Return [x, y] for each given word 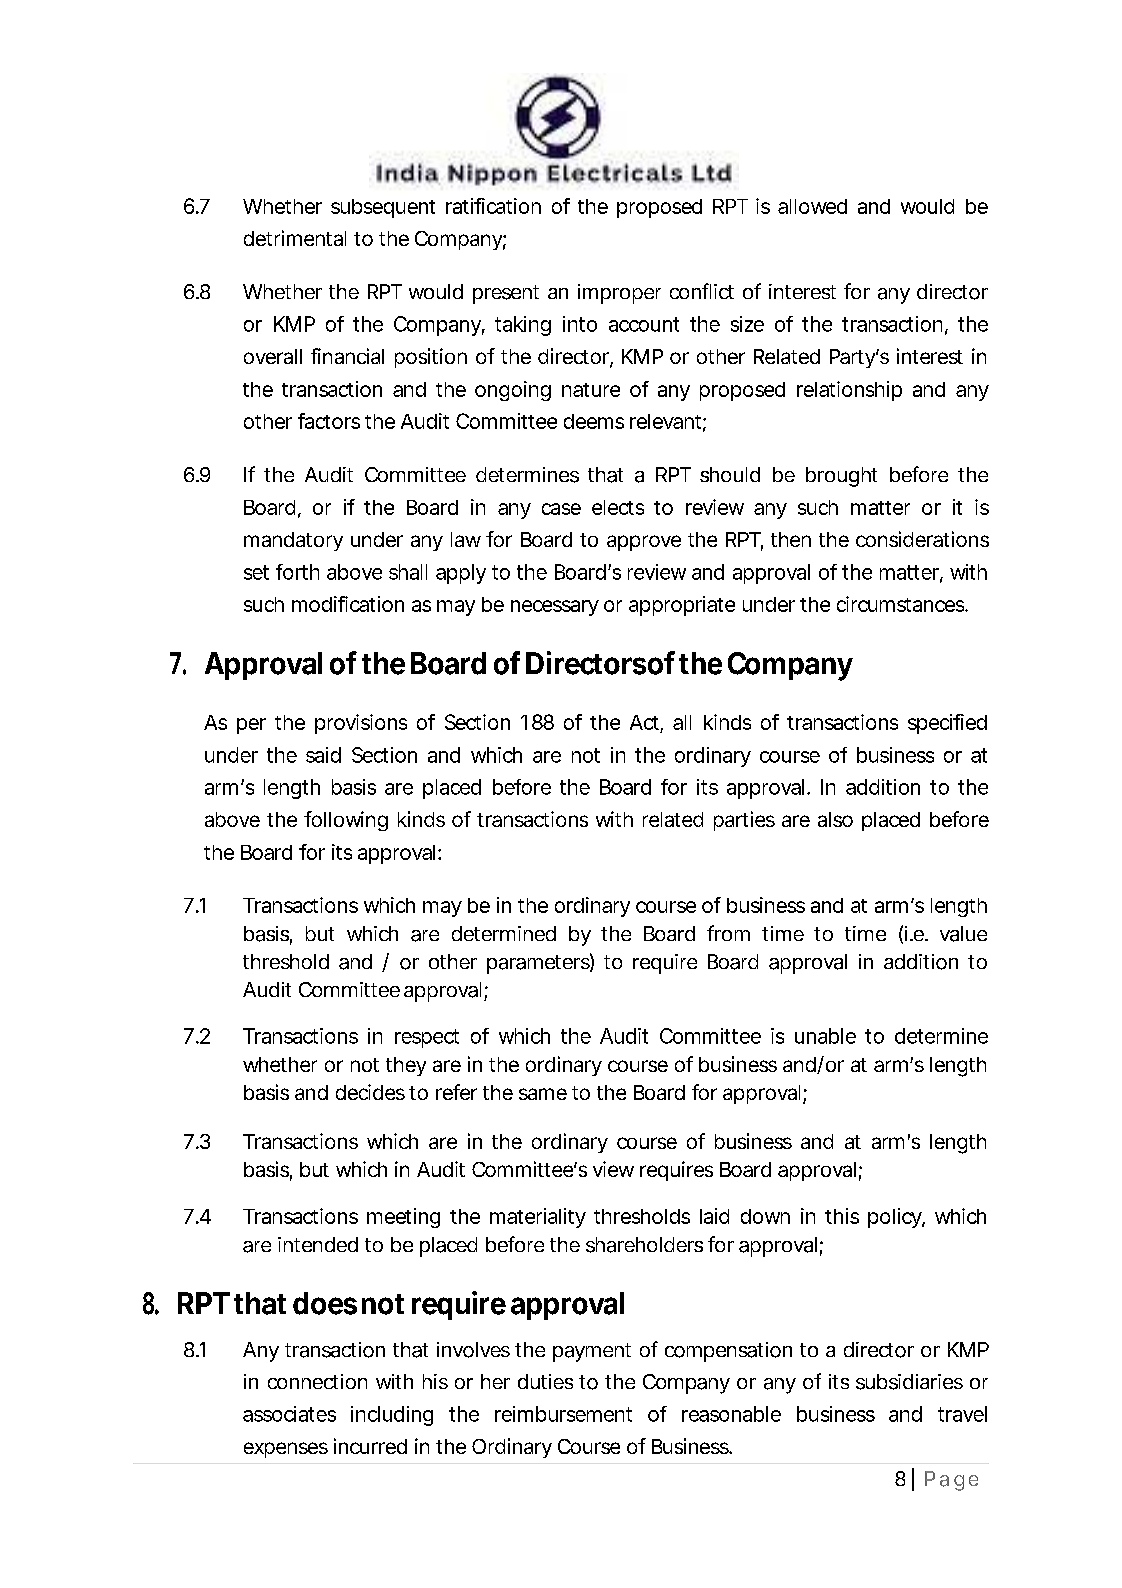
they [406, 1066]
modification [348, 604]
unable [825, 1036]
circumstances [902, 604]
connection [317, 1381]
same [543, 1094]
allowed [812, 206]
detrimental [295, 238]
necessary [555, 608]
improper [619, 294]
